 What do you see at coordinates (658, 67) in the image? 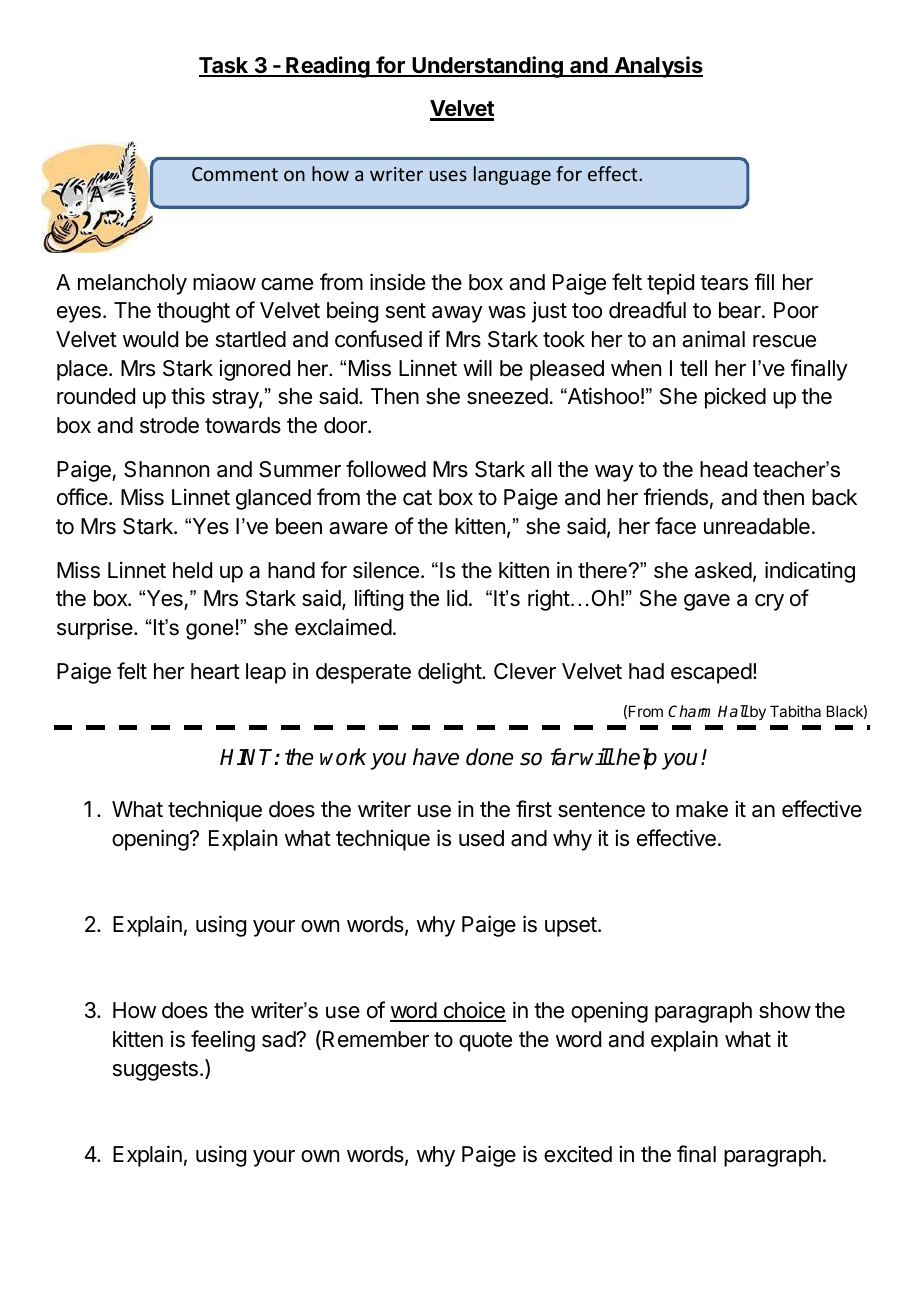
I see `Analysis` at bounding box center [658, 67].
